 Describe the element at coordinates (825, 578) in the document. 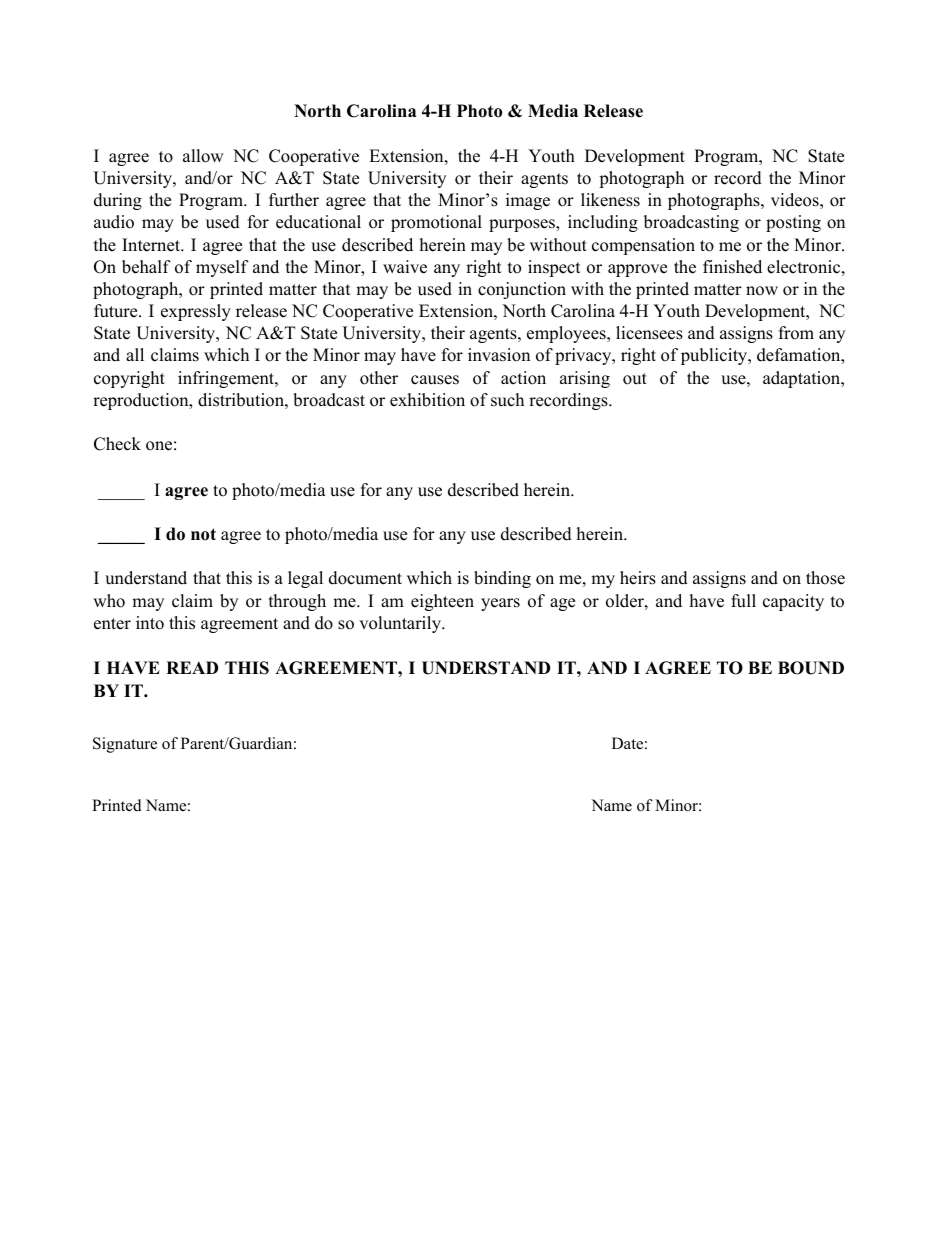

I see `those` at that location.
